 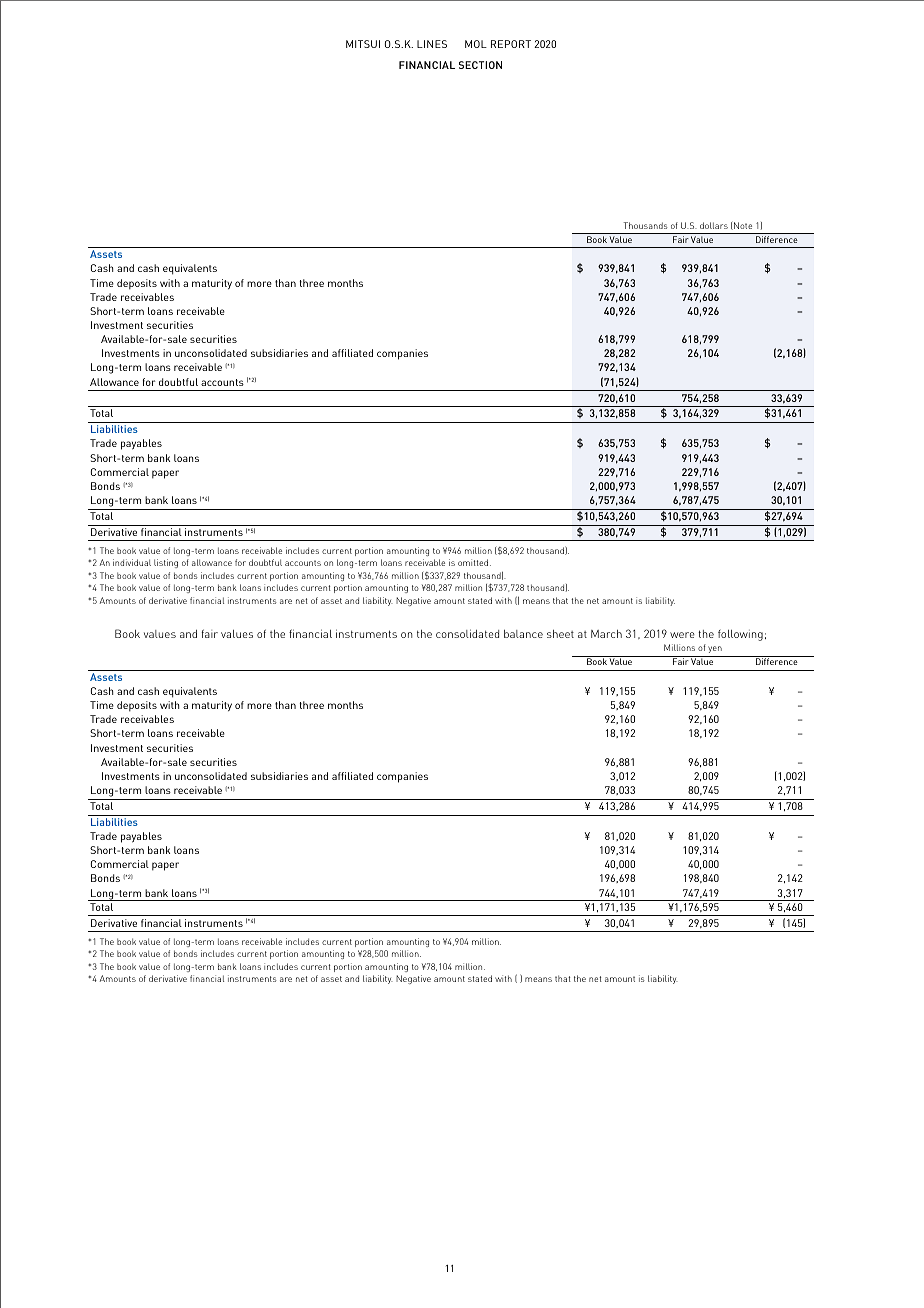 What do you see at coordinates (480, 65) in the screenshot?
I see `SECTION` at bounding box center [480, 65].
